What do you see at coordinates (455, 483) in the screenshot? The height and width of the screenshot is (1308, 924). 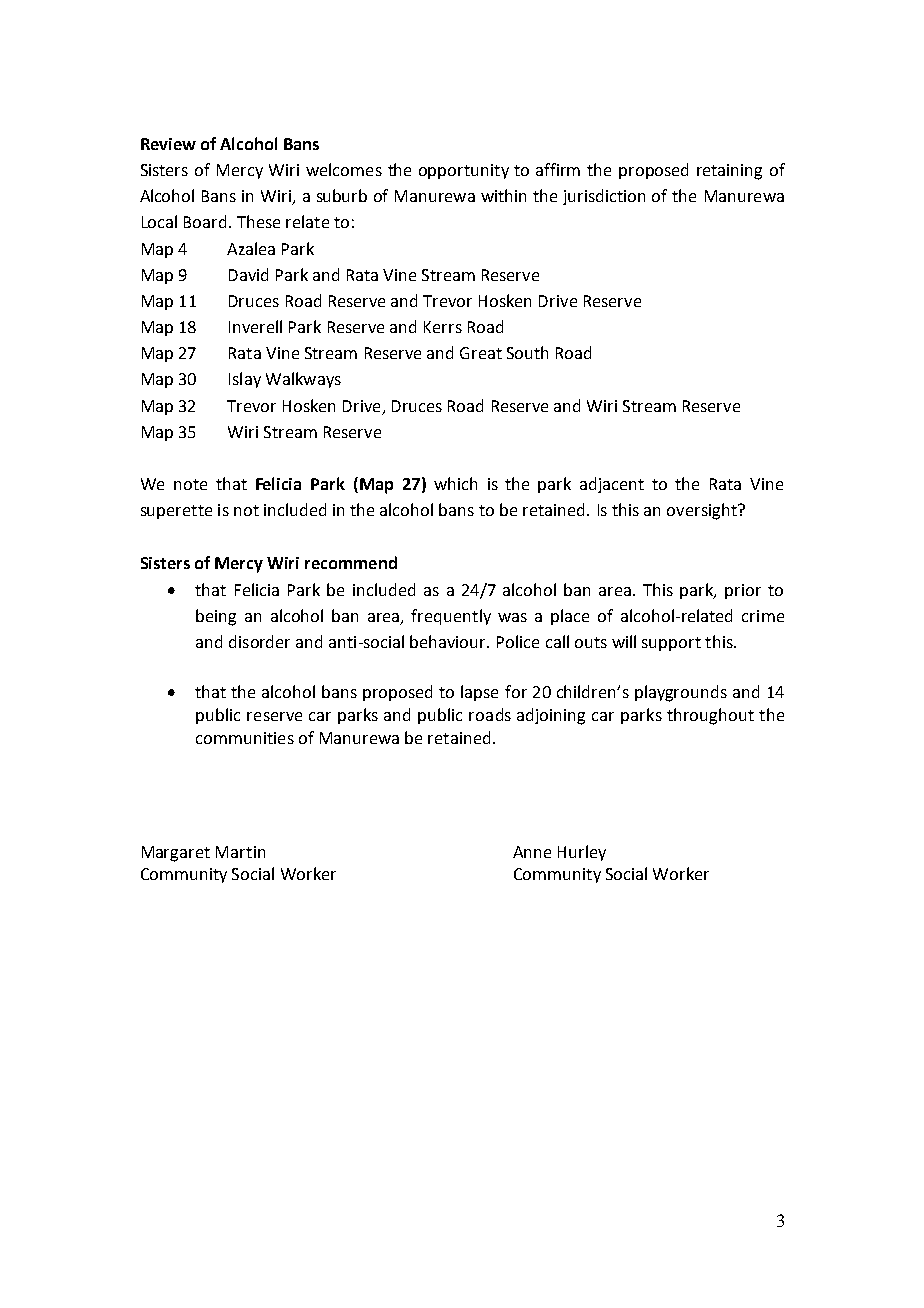 I see `which` at bounding box center [455, 483].
